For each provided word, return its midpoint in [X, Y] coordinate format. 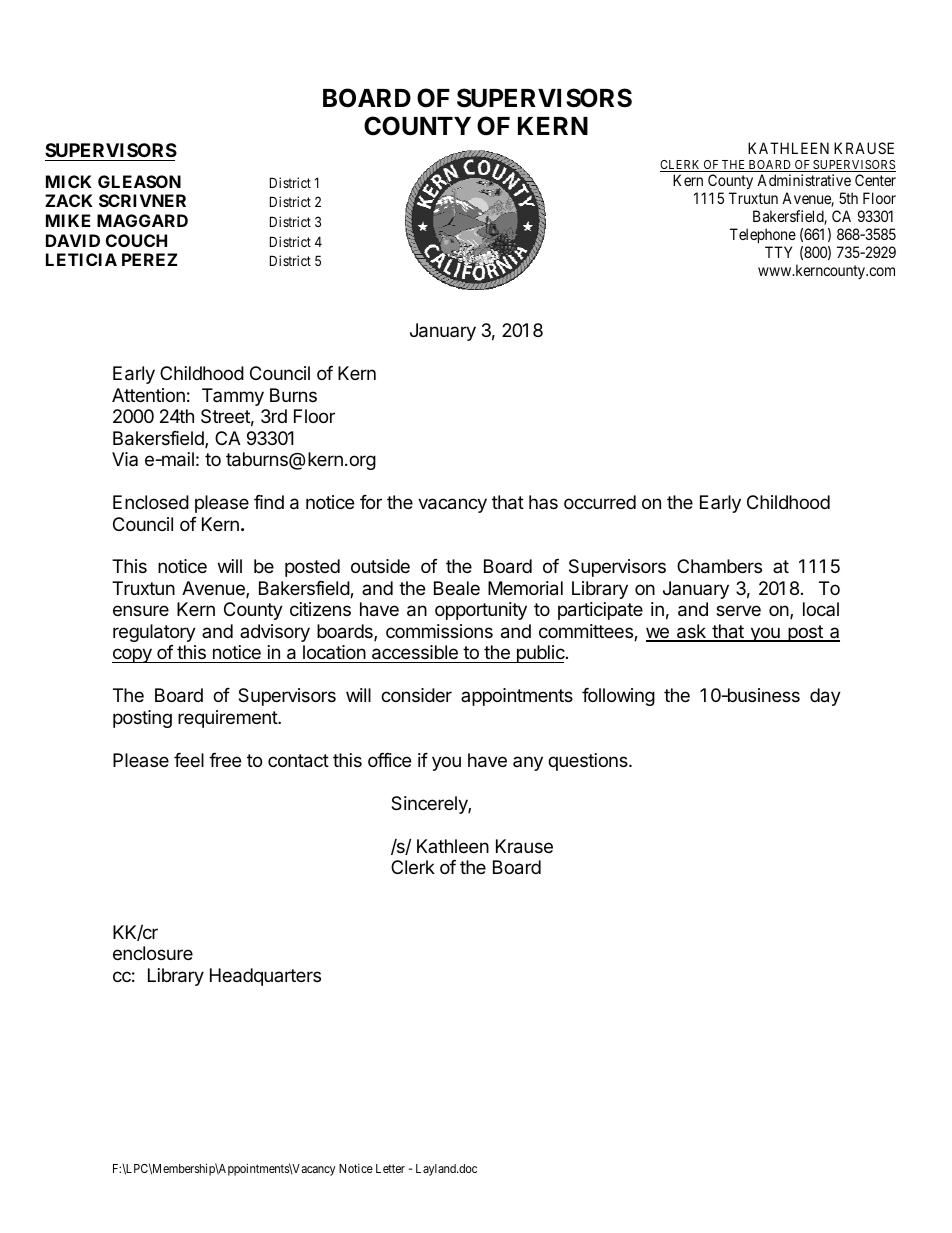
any [528, 763]
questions [589, 762]
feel [189, 760]
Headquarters [265, 977]
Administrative [804, 180]
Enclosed [151, 502]
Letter [390, 1168]
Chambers [719, 566]
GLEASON [139, 181]
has [543, 502]
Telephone [763, 235]
